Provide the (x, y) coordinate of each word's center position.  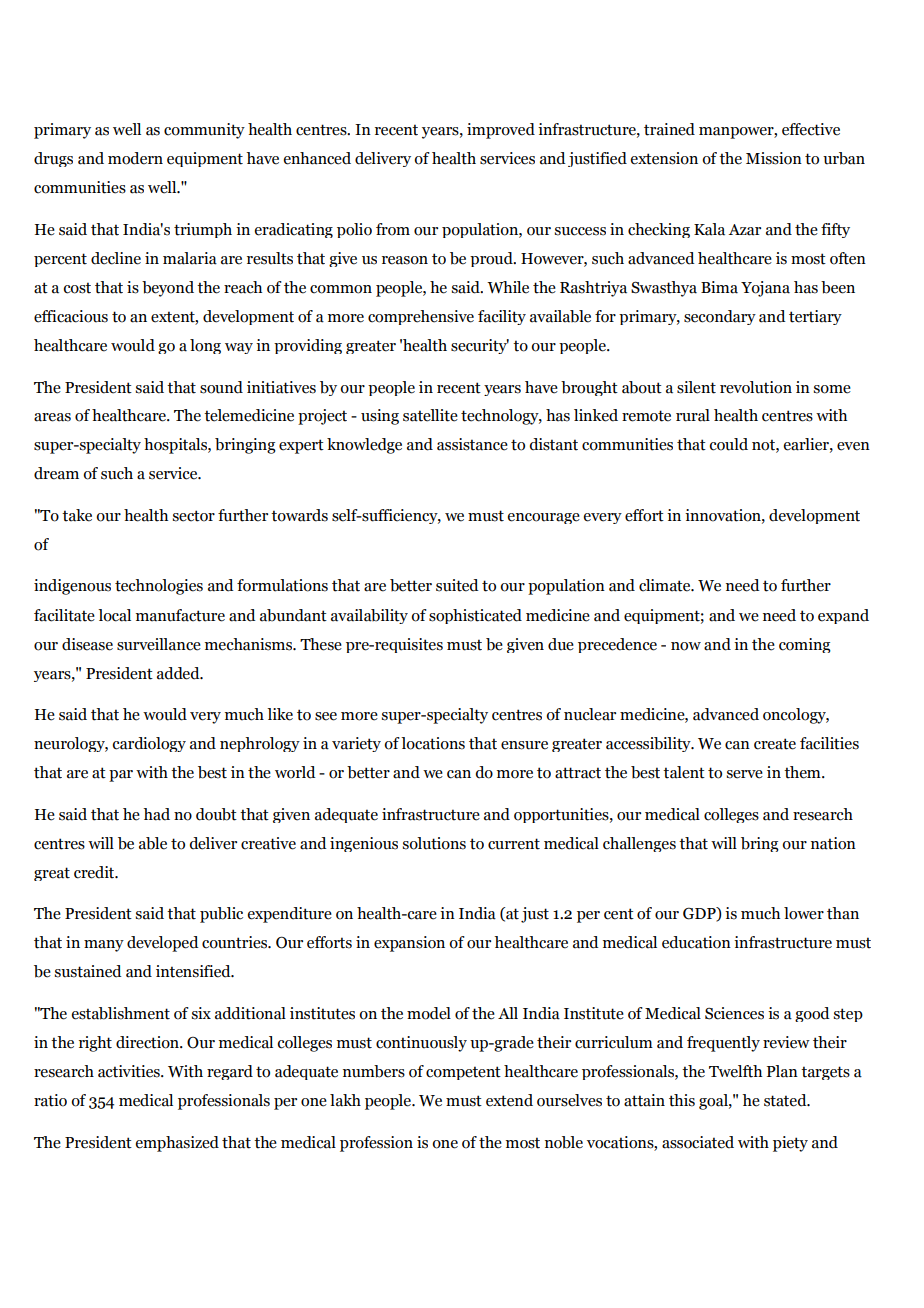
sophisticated (475, 616)
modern (135, 158)
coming (805, 645)
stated (786, 1100)
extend (509, 1100)
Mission (774, 158)
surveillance (159, 644)
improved (501, 131)
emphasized (177, 1144)
